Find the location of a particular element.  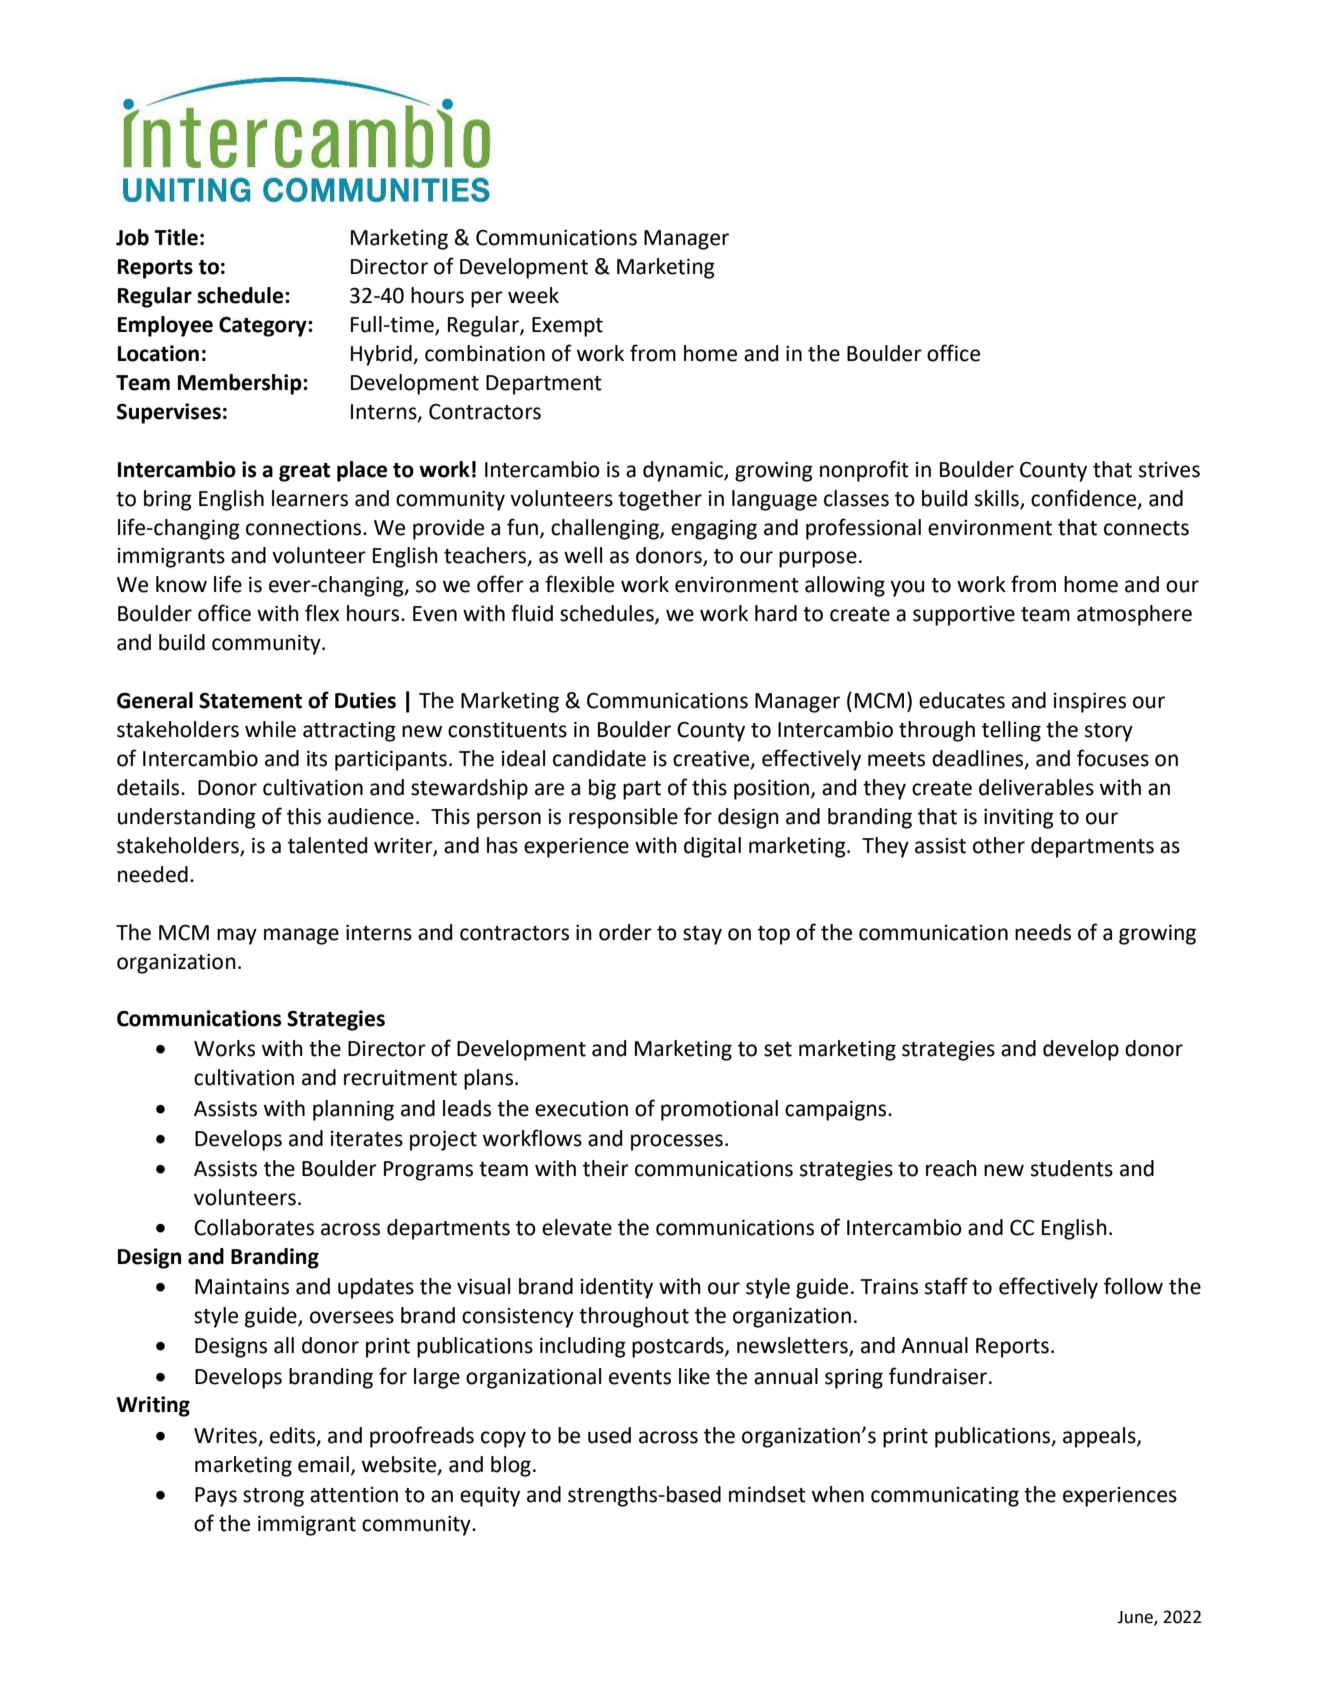

may is located at coordinates (237, 936).
